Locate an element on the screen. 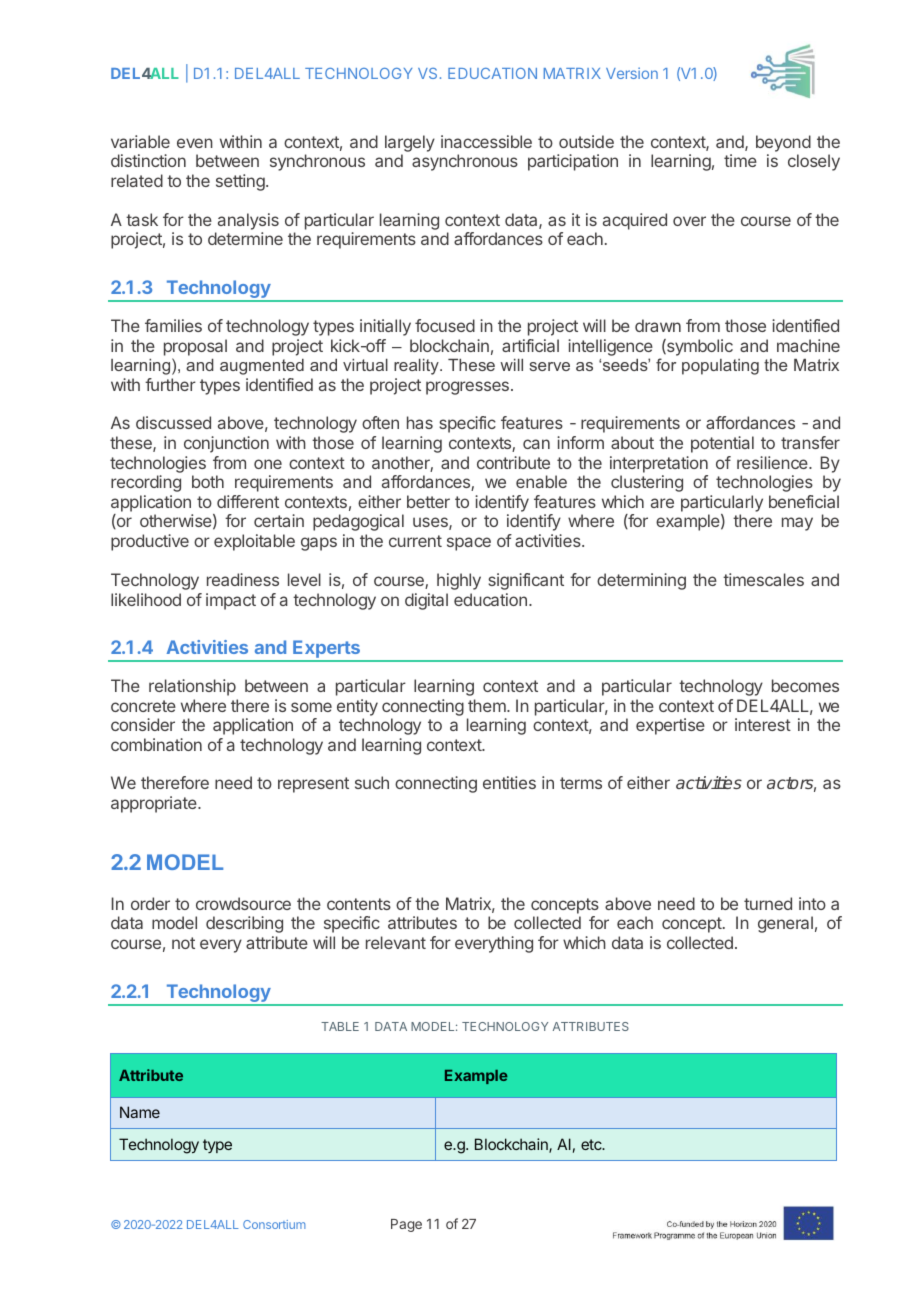 This screenshot has width=924, height=1308. Consortium is located at coordinates (274, 1224).
